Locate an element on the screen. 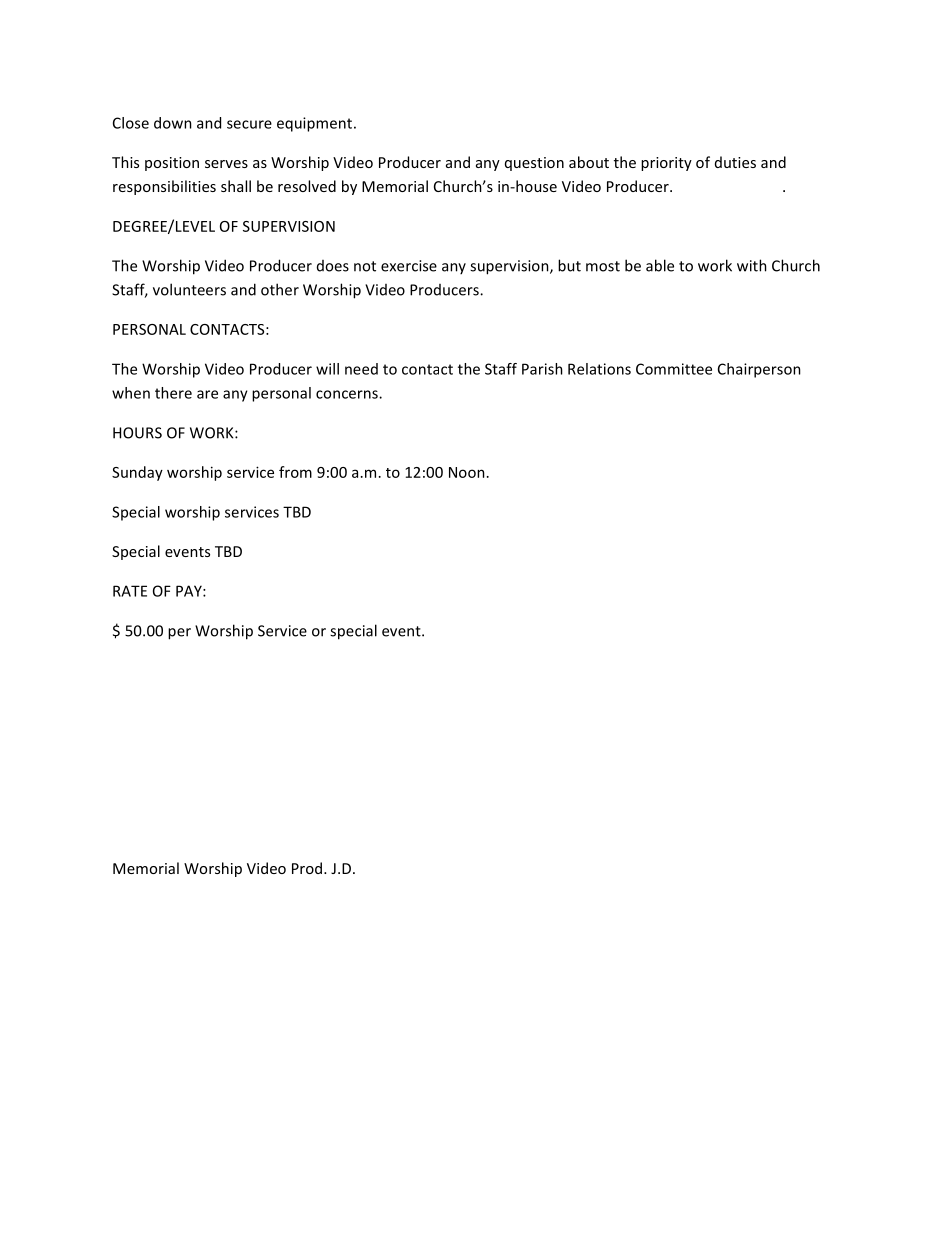 The height and width of the screenshot is (1233, 952). volunteers is located at coordinates (189, 289).
